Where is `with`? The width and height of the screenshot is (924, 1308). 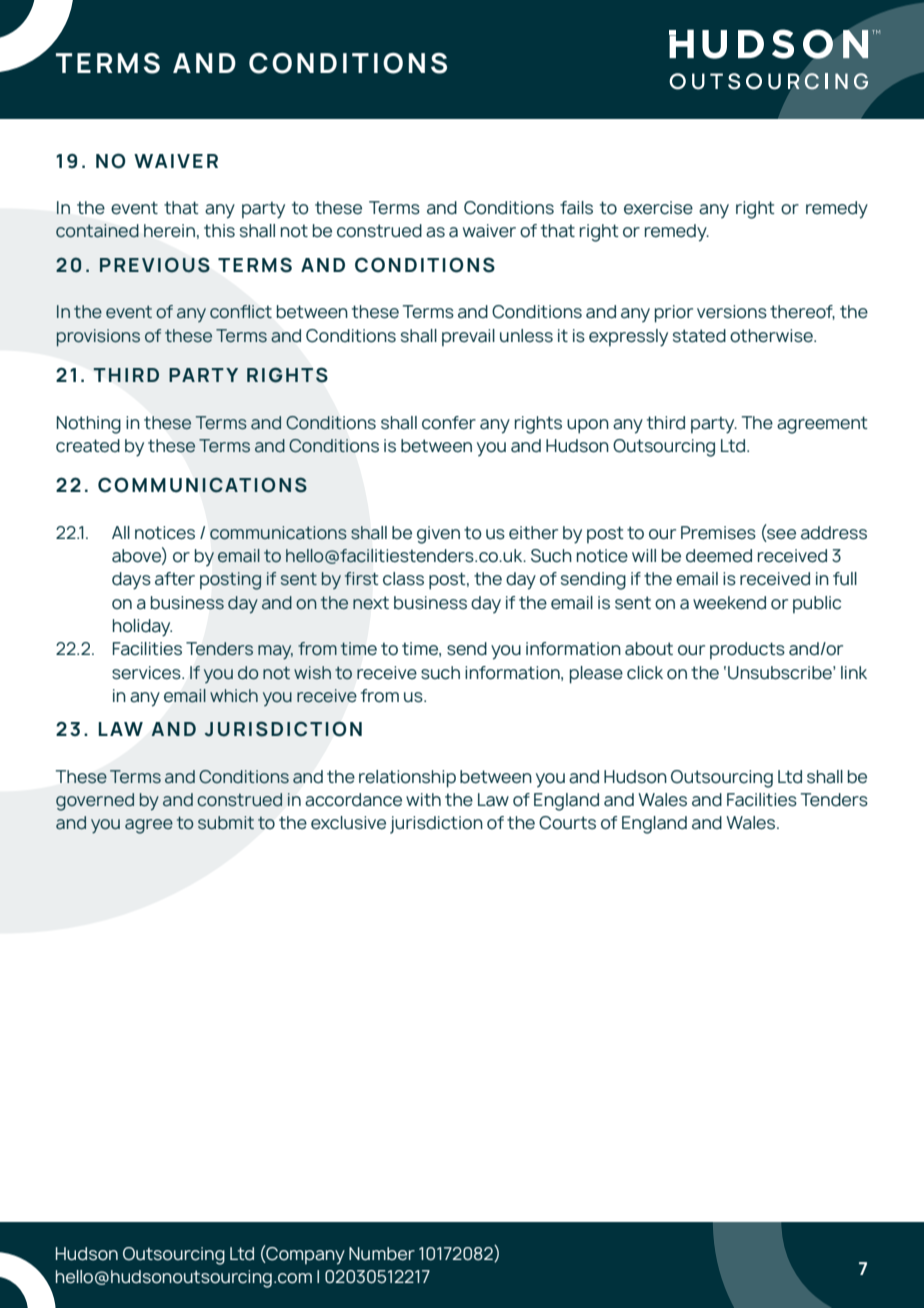 with is located at coordinates (423, 799).
